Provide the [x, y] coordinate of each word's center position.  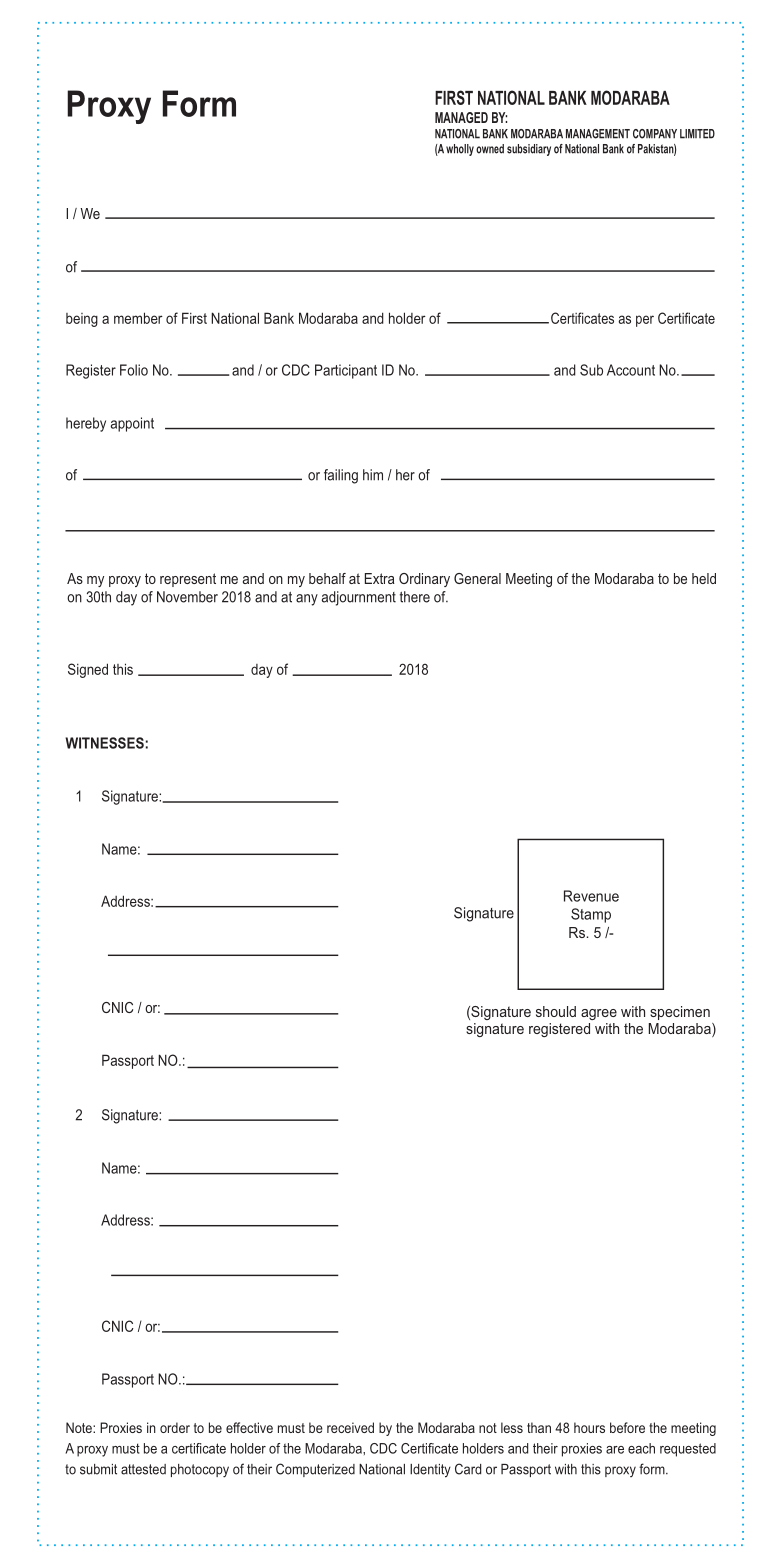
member [138, 318]
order [175, 1427]
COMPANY [655, 134]
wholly [460, 150]
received [350, 1427]
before [627, 1427]
